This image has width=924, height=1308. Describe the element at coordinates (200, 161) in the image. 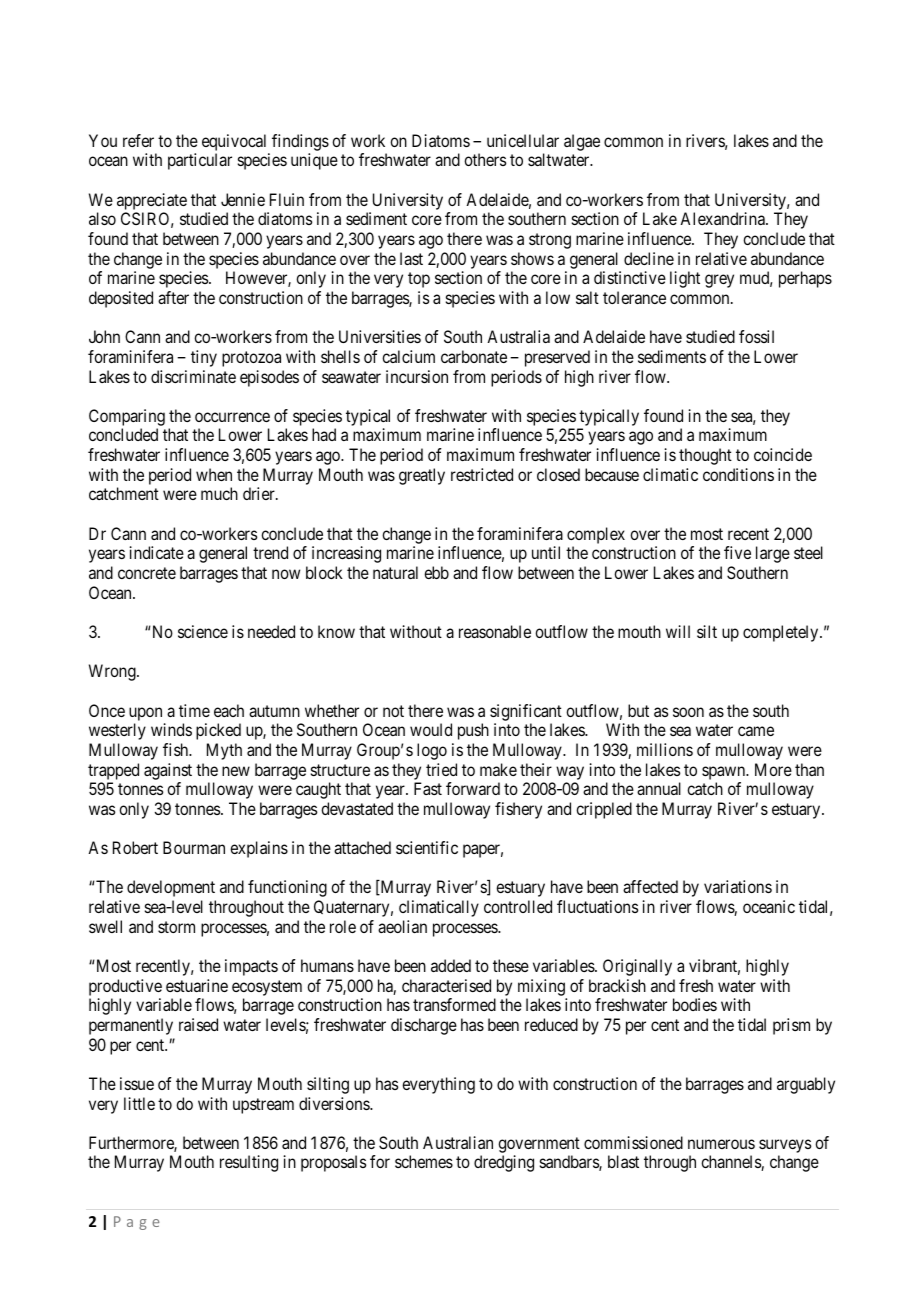

I see `particular` at that location.
